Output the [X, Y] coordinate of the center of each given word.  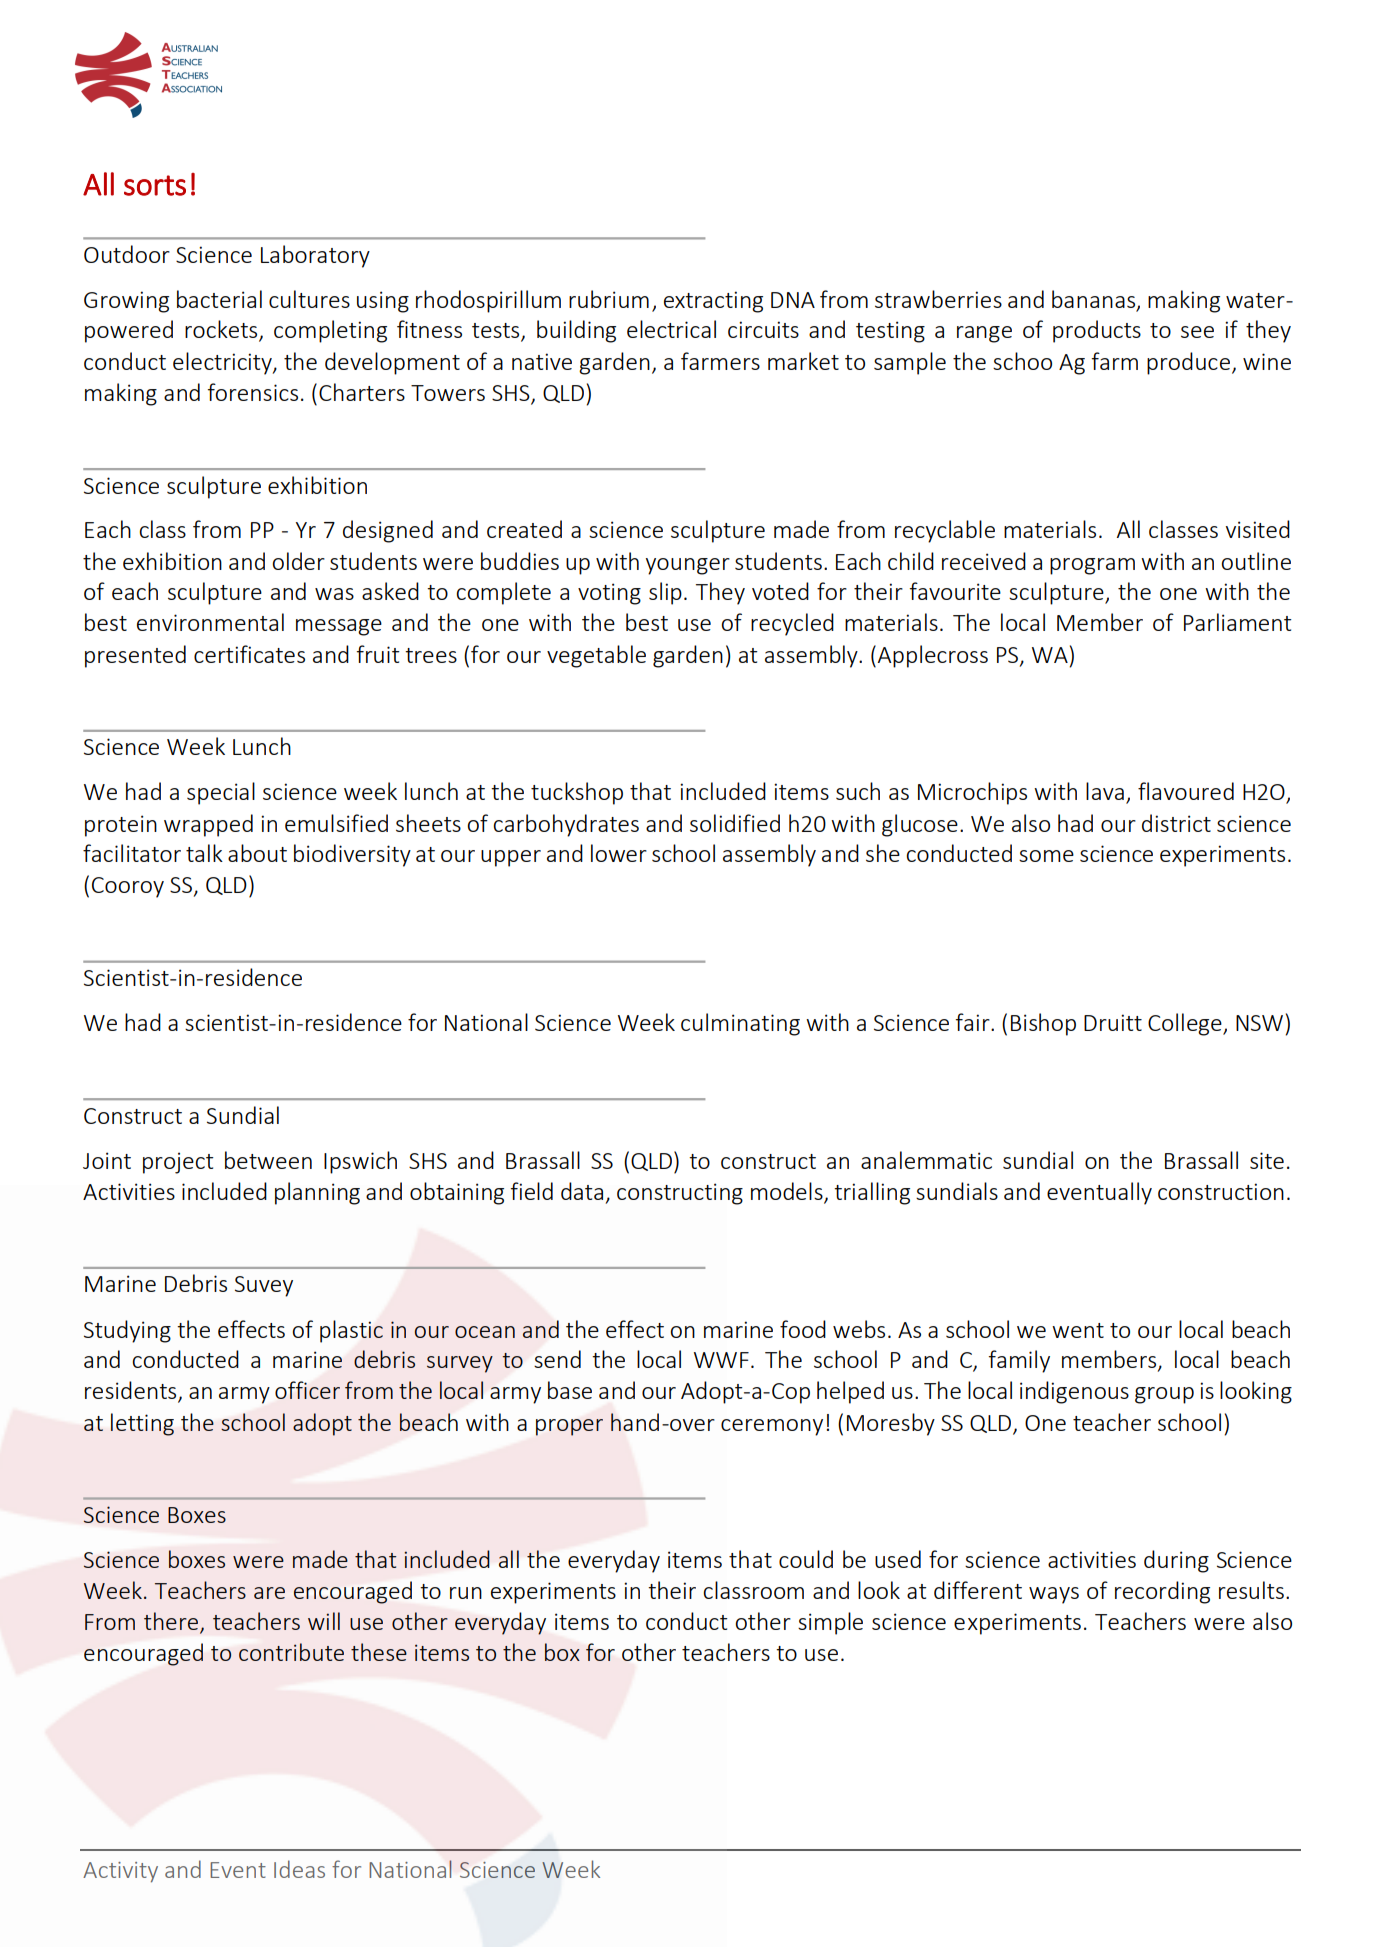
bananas [1095, 300]
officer [307, 1390]
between [268, 1160]
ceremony [772, 1427]
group [1164, 1395]
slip [665, 593]
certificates [249, 654]
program [1092, 566]
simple [830, 1623]
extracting [713, 302]
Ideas [299, 1869]
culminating [740, 1024]
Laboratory [315, 256]
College [1186, 1024]
